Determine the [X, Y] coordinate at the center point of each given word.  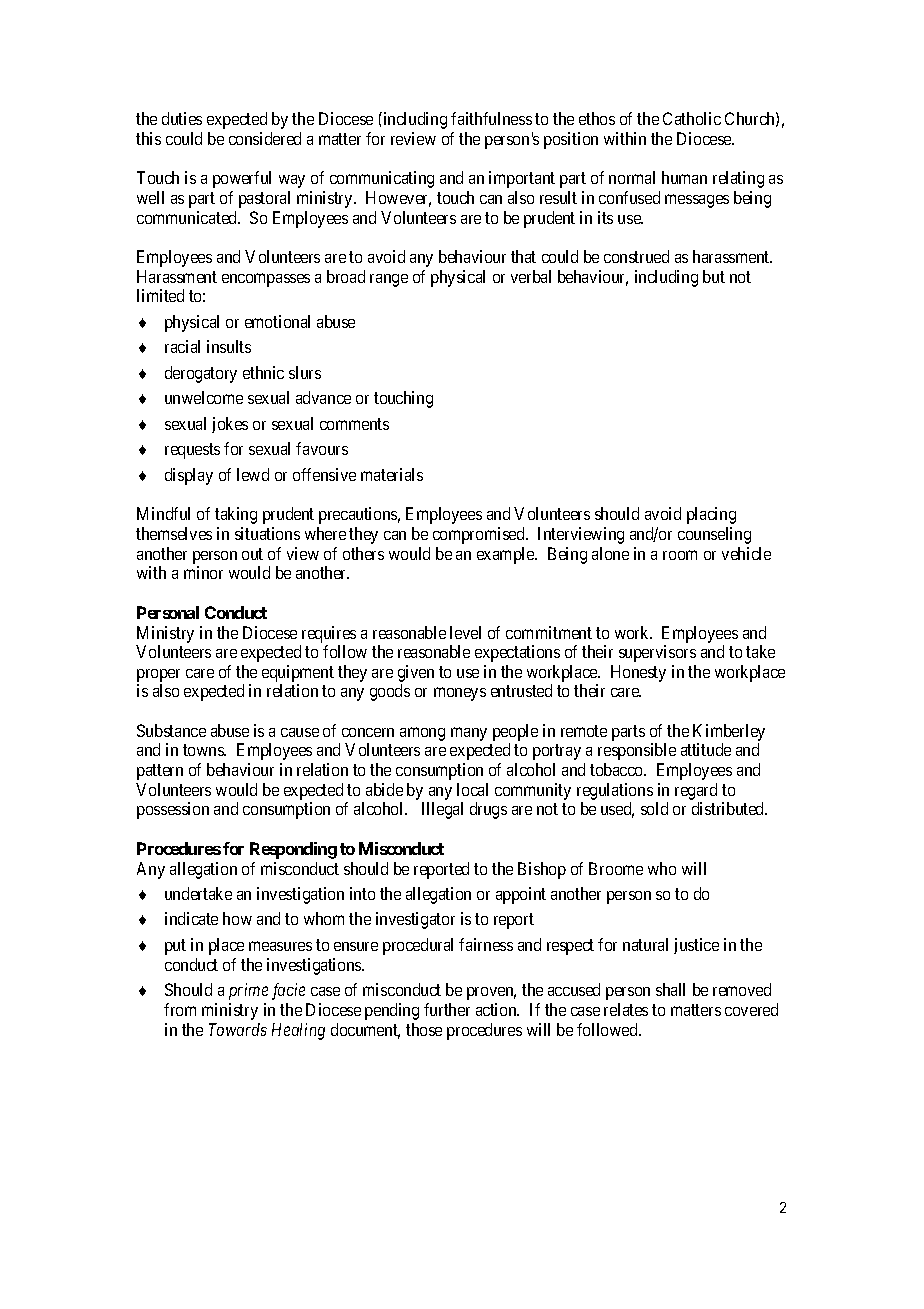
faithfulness [491, 118]
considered [265, 138]
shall [670, 989]
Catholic [692, 118]
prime [248, 991]
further [447, 1009]
